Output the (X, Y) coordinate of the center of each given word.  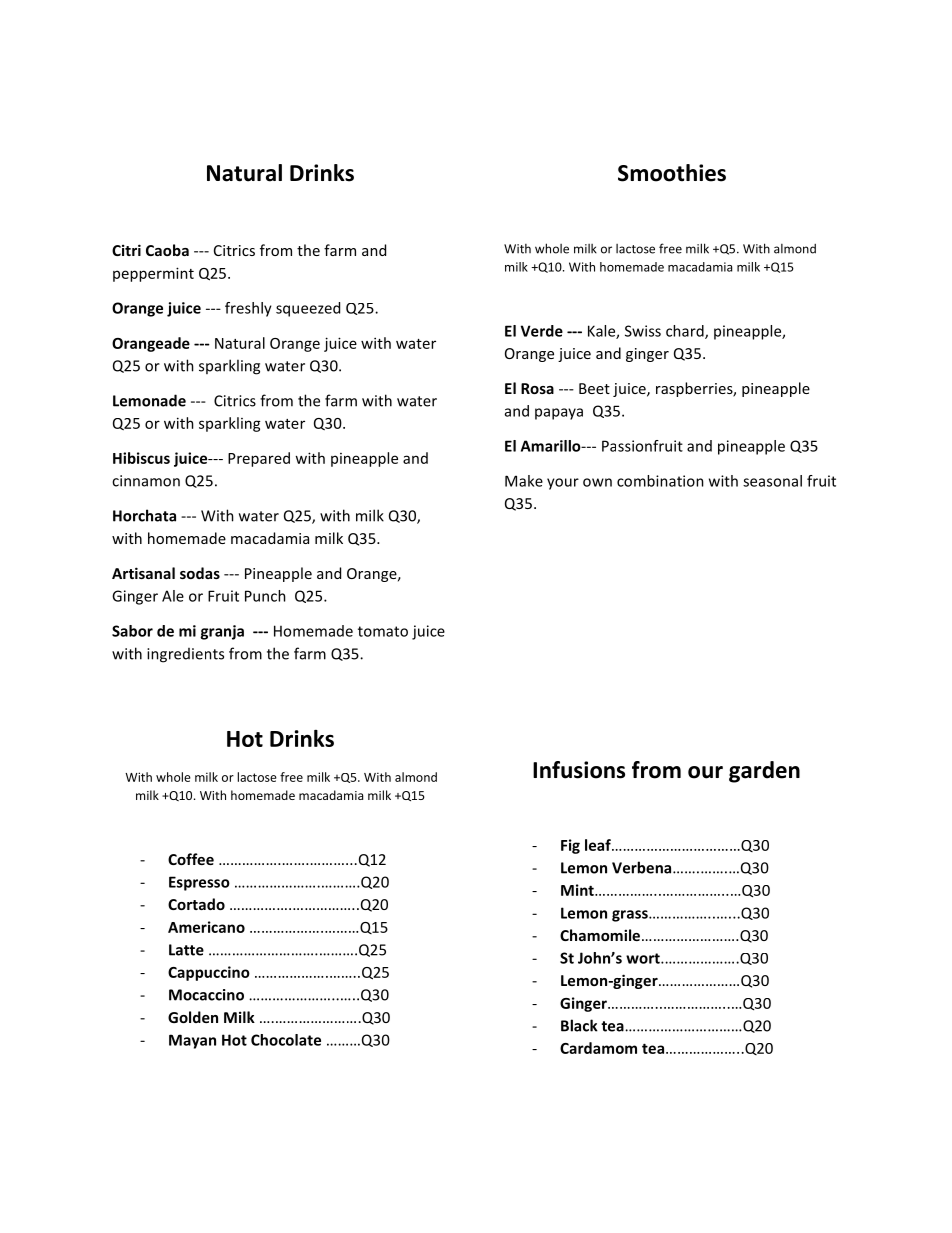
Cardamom (598, 1048)
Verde (542, 331)
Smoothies (672, 173)
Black (579, 1025)
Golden (193, 1017)
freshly (248, 309)
